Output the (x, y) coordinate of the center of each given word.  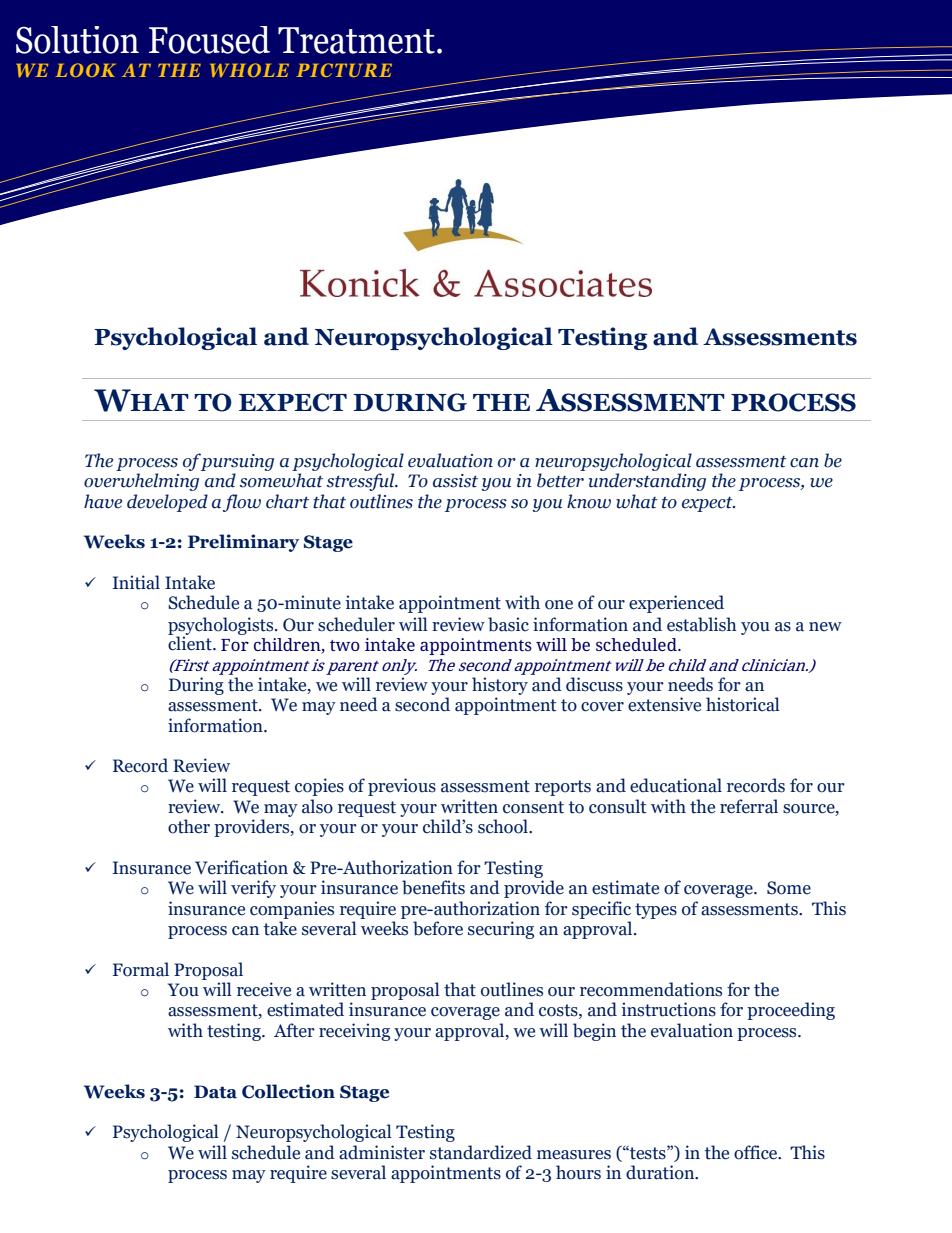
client (191, 642)
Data (215, 1092)
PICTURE (344, 70)
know (589, 501)
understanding (647, 482)
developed (167, 503)
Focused (209, 40)
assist (455, 481)
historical (743, 704)
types (656, 911)
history (500, 686)
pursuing (237, 462)
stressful (362, 482)
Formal (141, 969)
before (438, 928)
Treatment (356, 40)
